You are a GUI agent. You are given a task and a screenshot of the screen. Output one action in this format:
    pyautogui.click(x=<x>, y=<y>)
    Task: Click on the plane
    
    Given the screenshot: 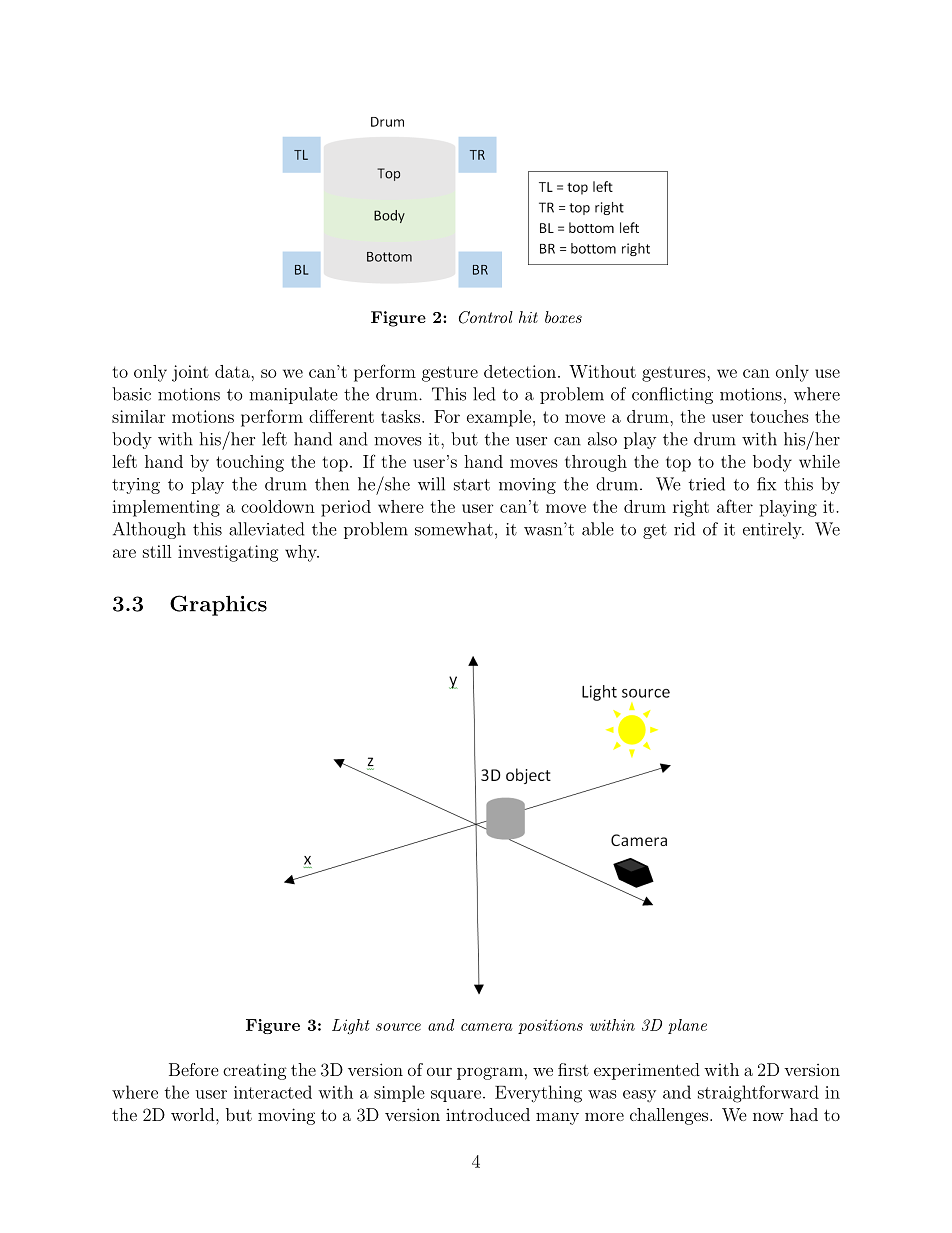 What is the action you would take?
    pyautogui.click(x=687, y=1026)
